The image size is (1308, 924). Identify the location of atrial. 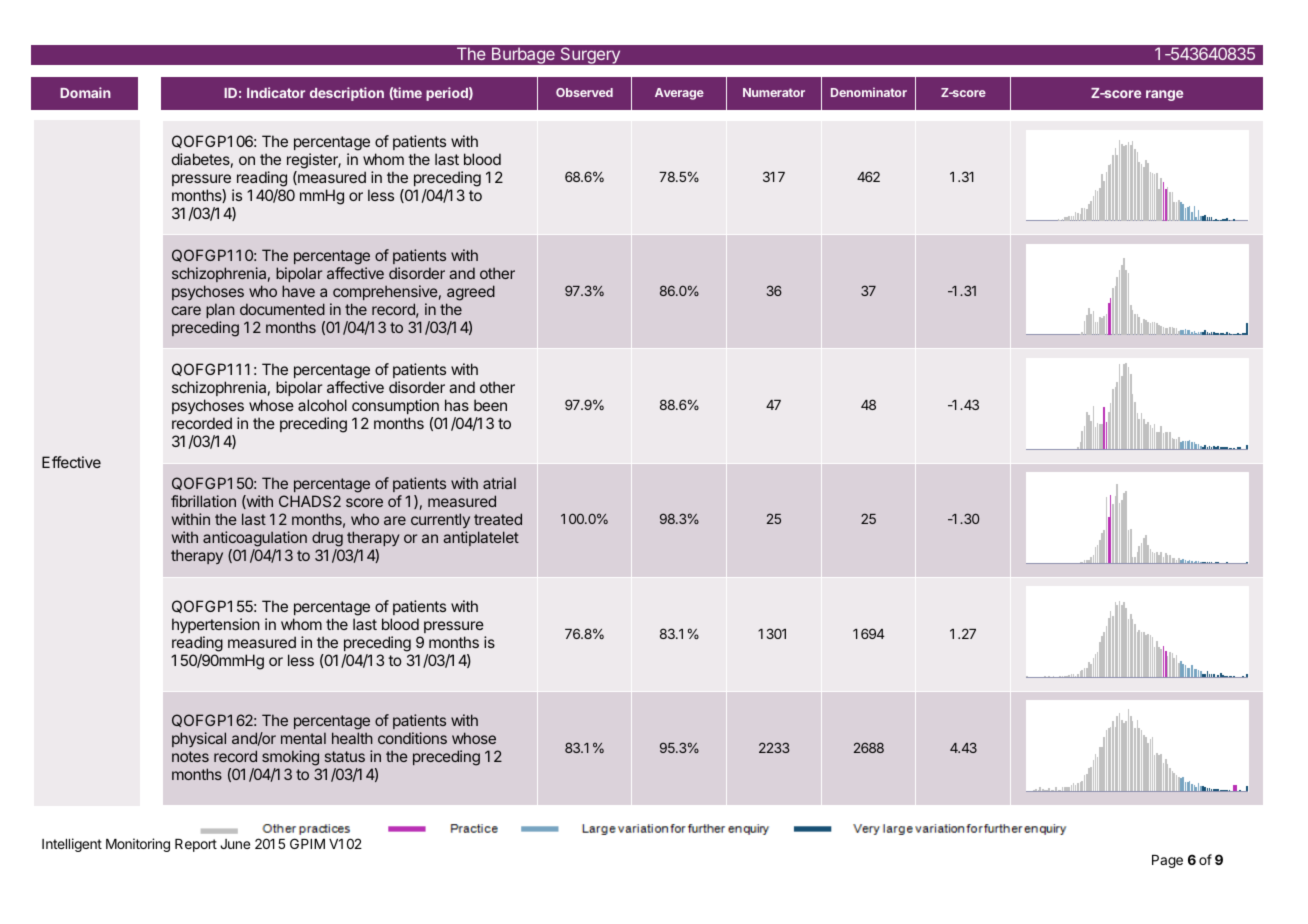
(499, 483).
